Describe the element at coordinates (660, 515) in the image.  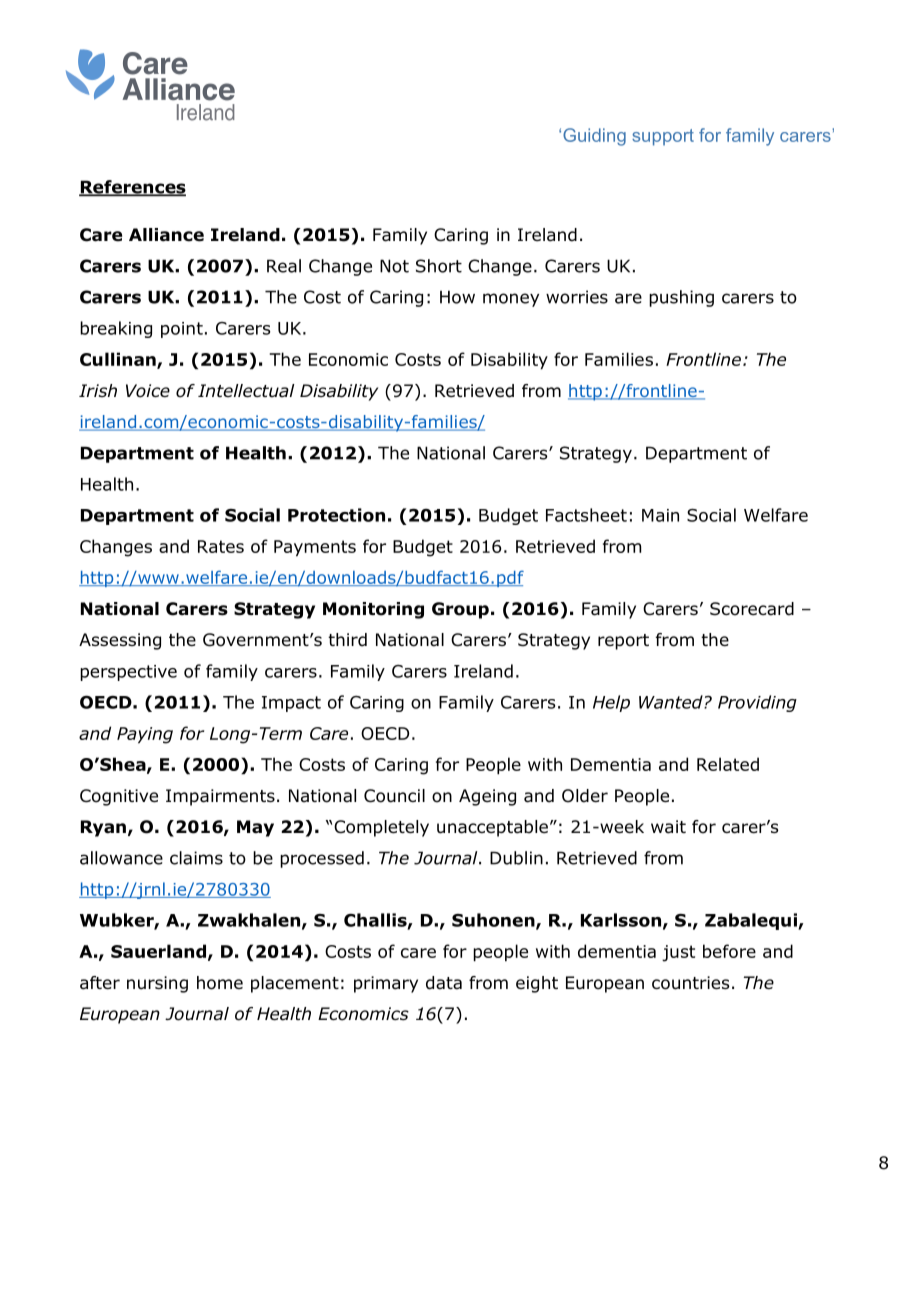
I see `Main` at that location.
